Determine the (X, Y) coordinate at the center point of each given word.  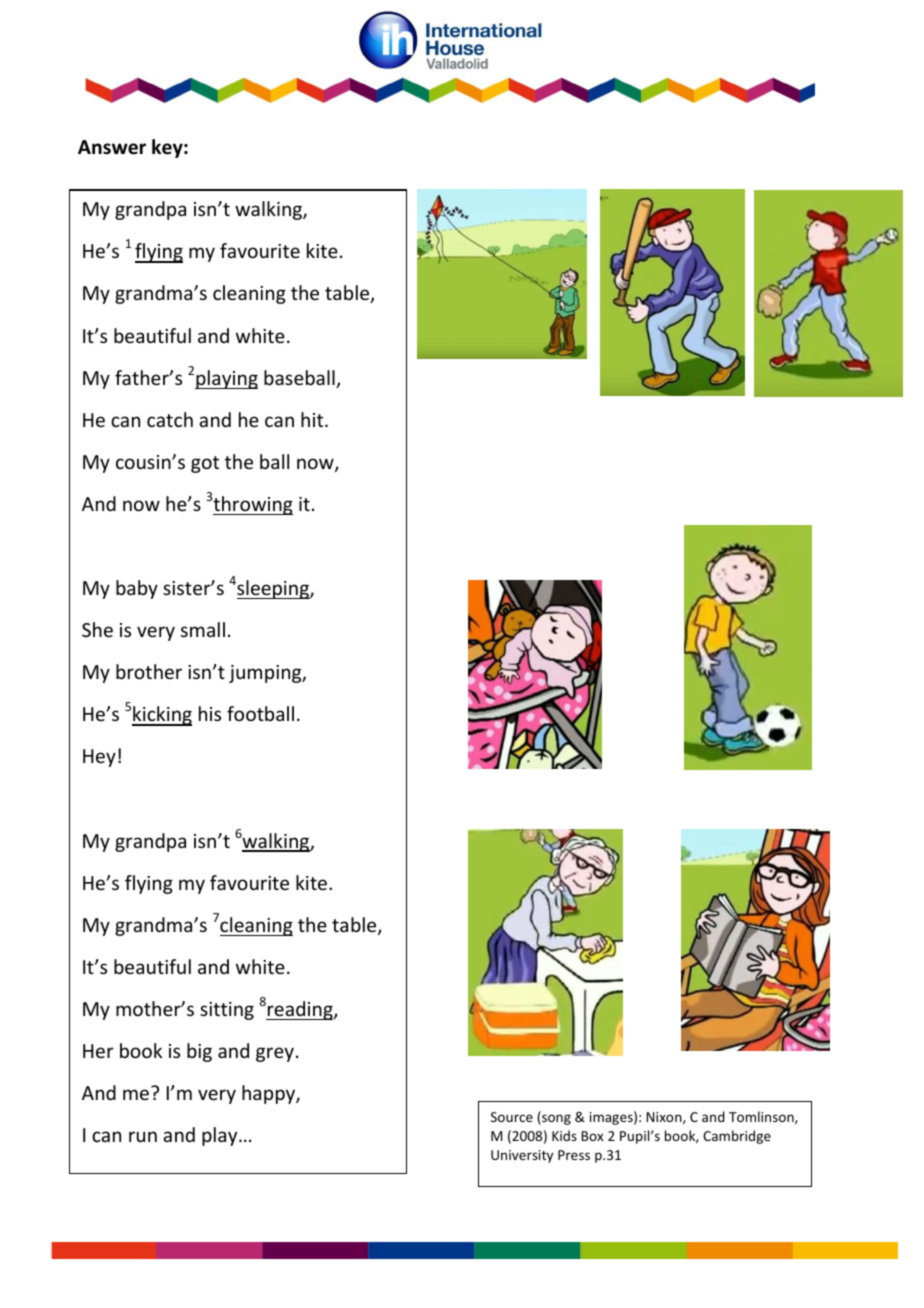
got (205, 464)
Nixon (665, 1118)
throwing (253, 505)
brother (149, 671)
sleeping (274, 589)
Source (512, 1117)
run (143, 1136)
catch (170, 419)
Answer (112, 147)
